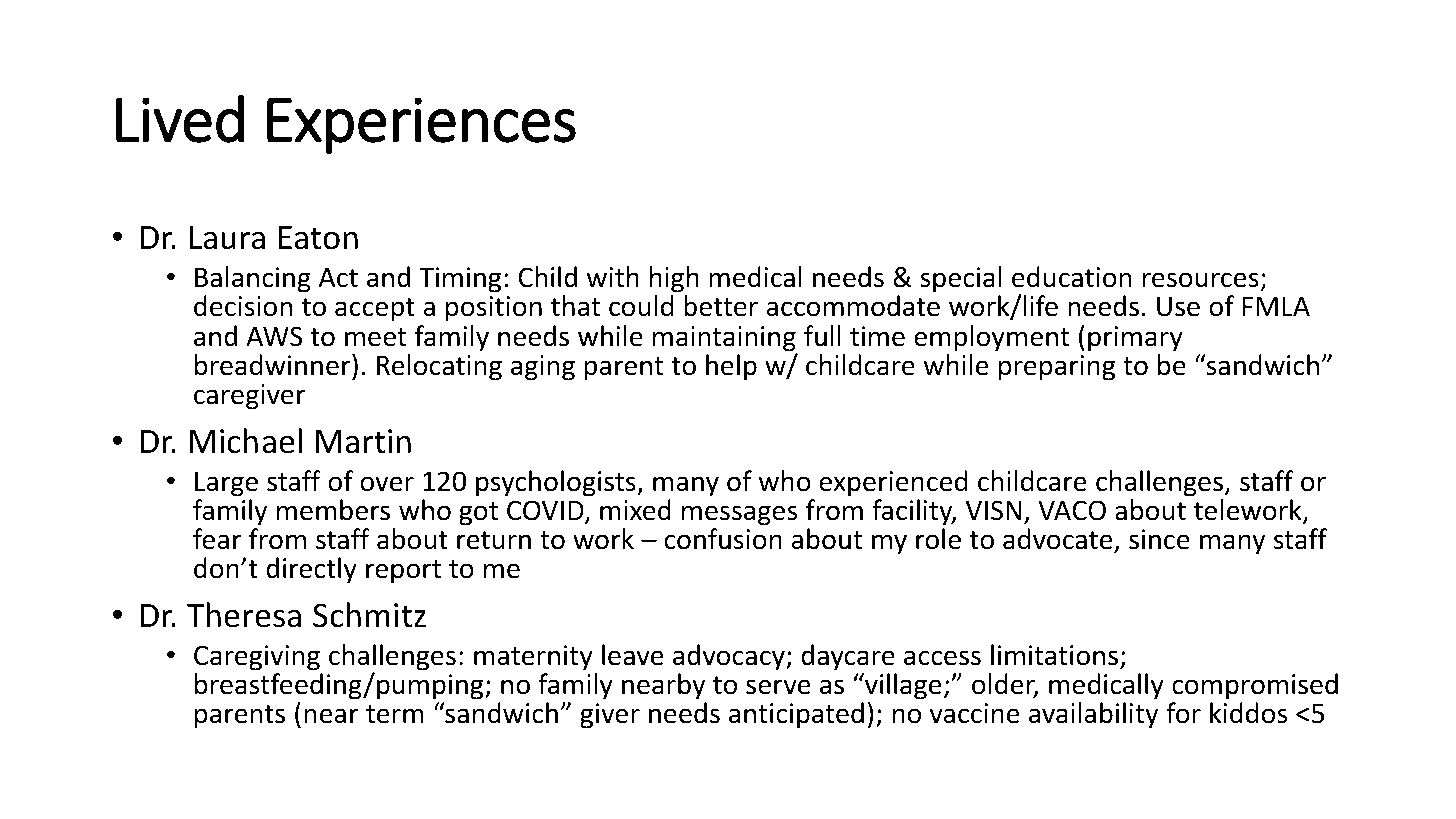 Image resolution: width=1456 pixels, height=819 pixels. I want to click on preparing, so click(1057, 368).
